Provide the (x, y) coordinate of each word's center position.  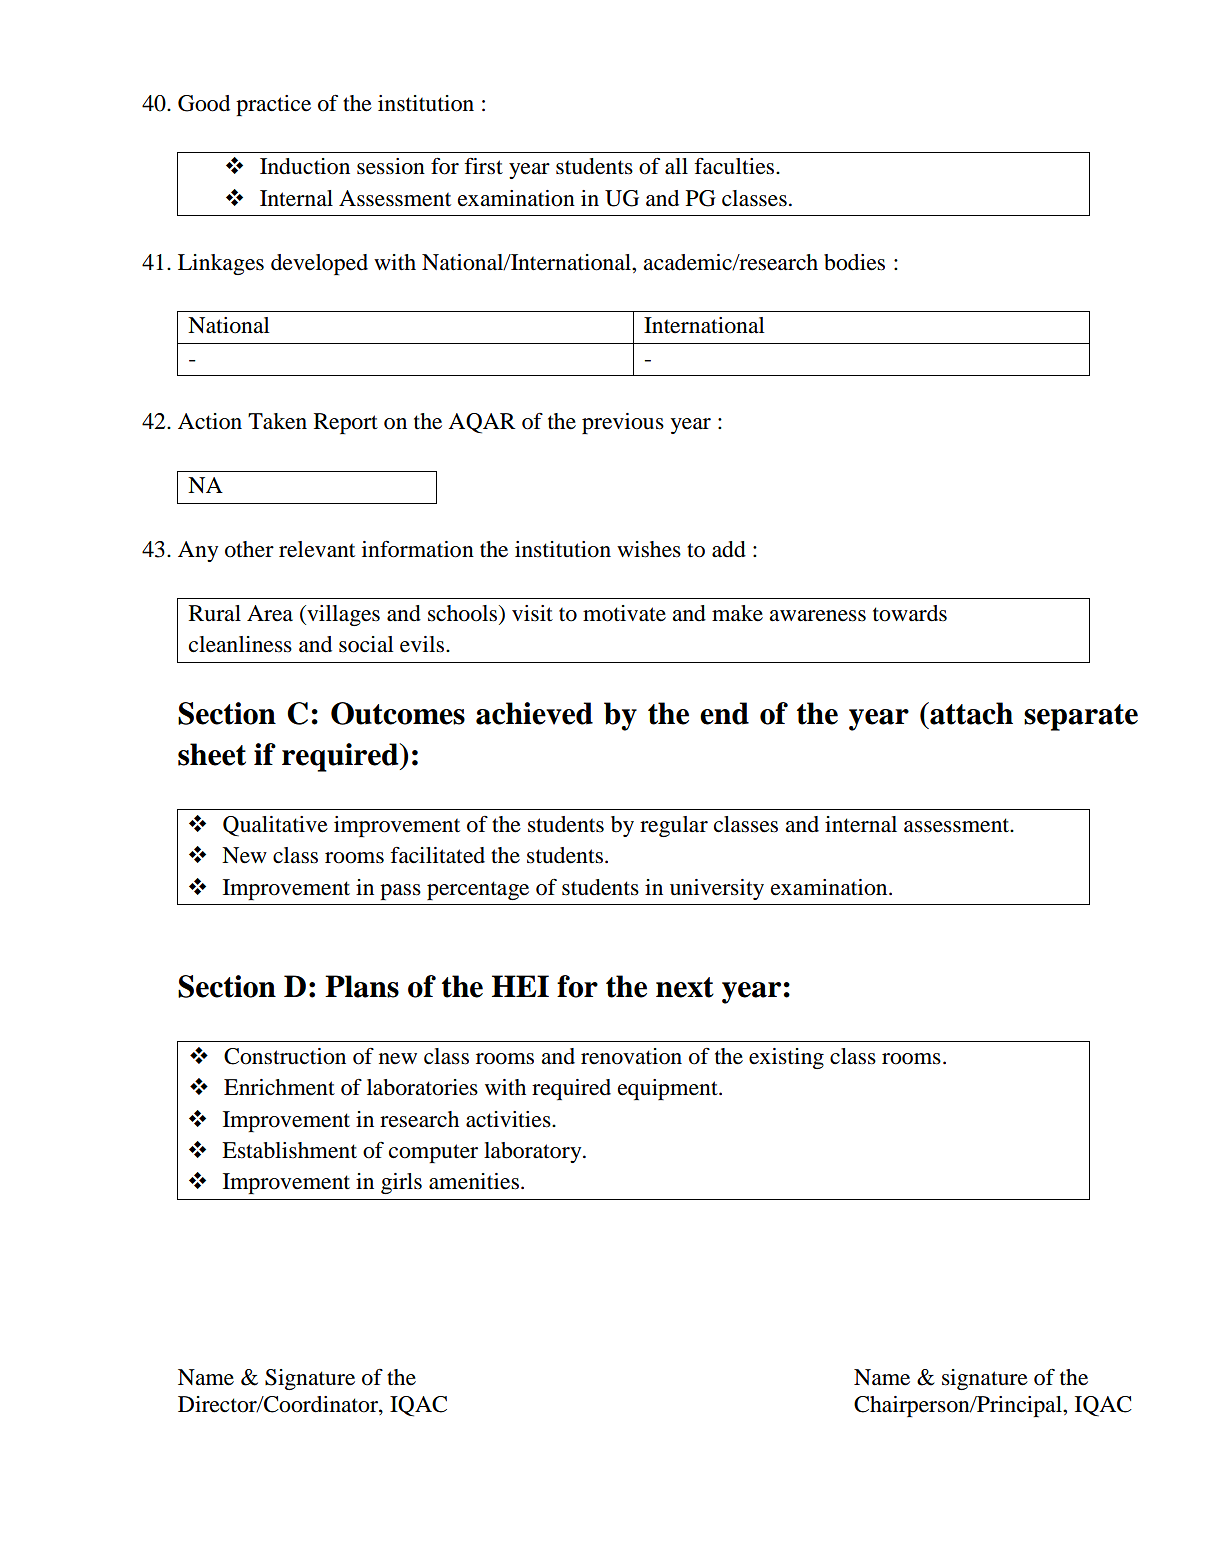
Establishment (289, 1150)
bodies (854, 262)
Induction (305, 166)
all (676, 166)
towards (910, 613)
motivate (624, 613)
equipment (669, 1089)
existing (786, 1058)
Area (270, 613)
